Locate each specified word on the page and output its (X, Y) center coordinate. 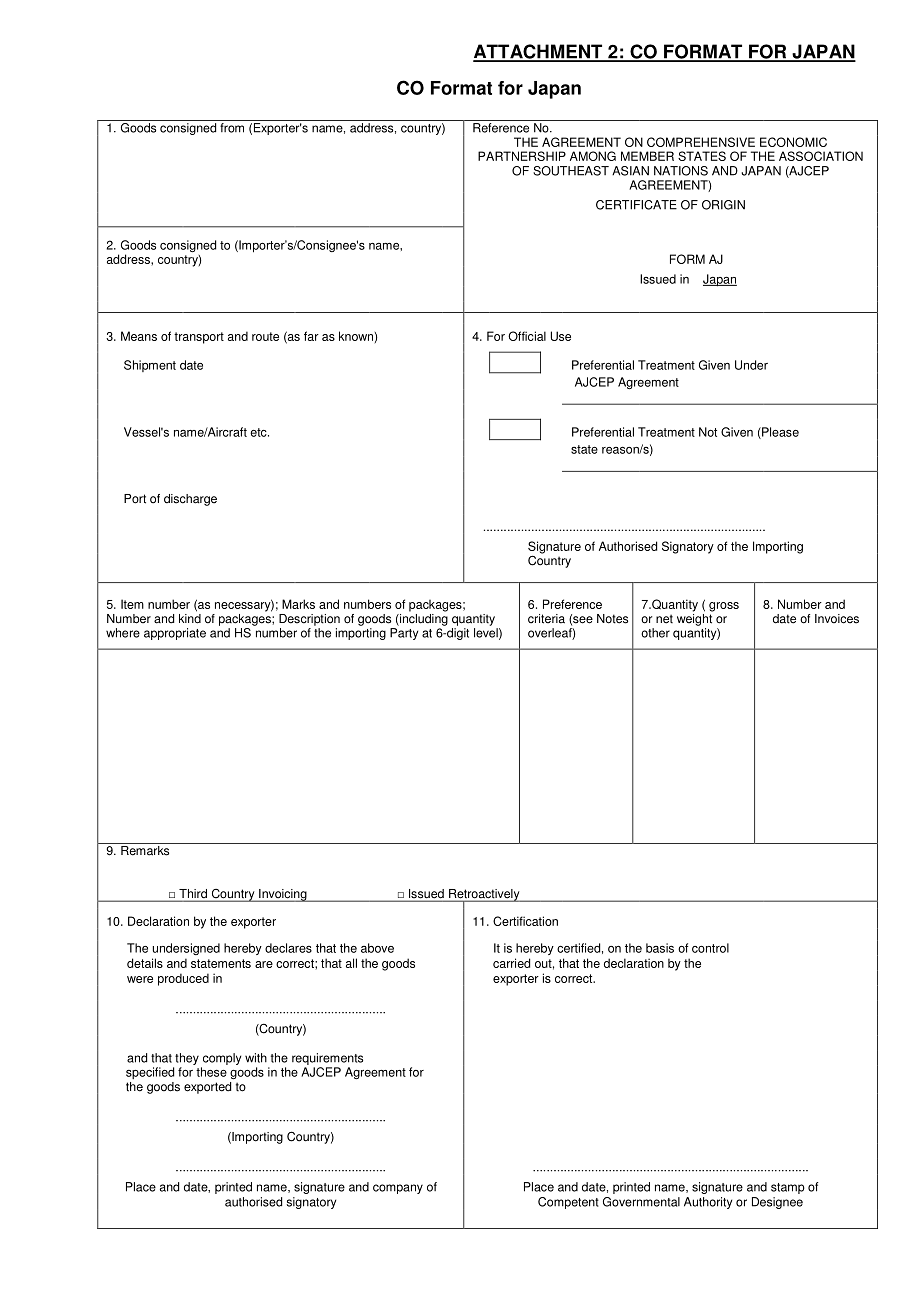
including (423, 618)
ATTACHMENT (539, 52)
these (211, 1072)
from (232, 128)
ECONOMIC (793, 142)
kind (190, 617)
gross (724, 607)
